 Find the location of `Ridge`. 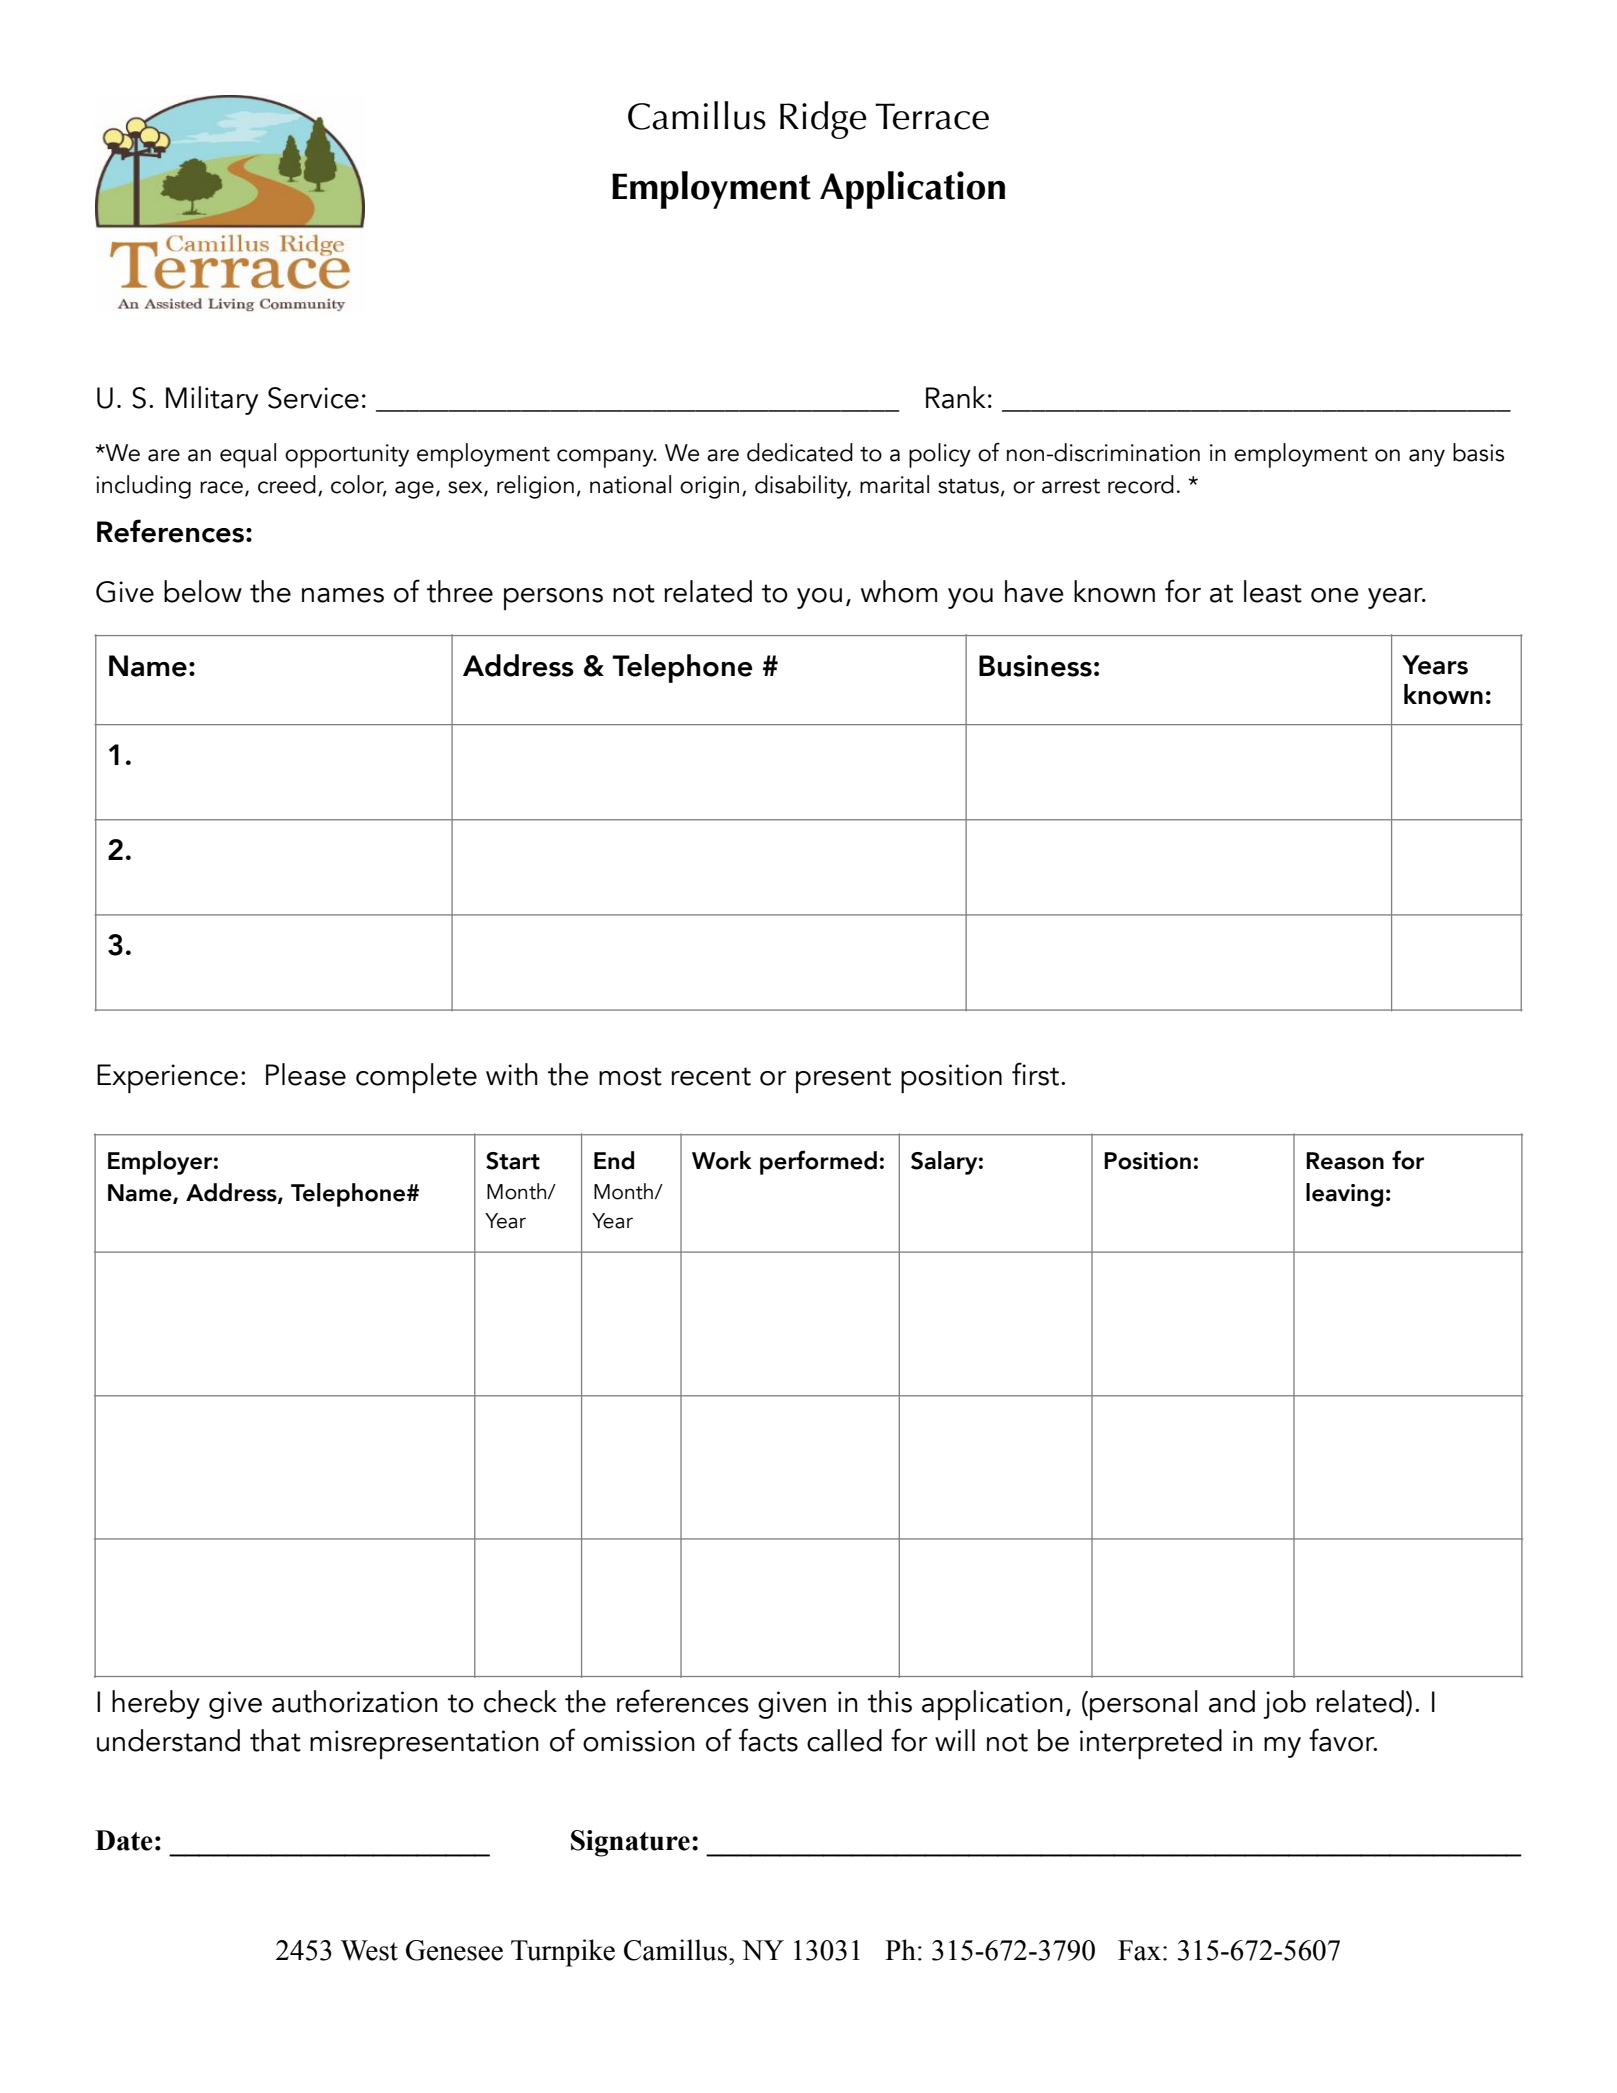

Ridge is located at coordinates (823, 120).
